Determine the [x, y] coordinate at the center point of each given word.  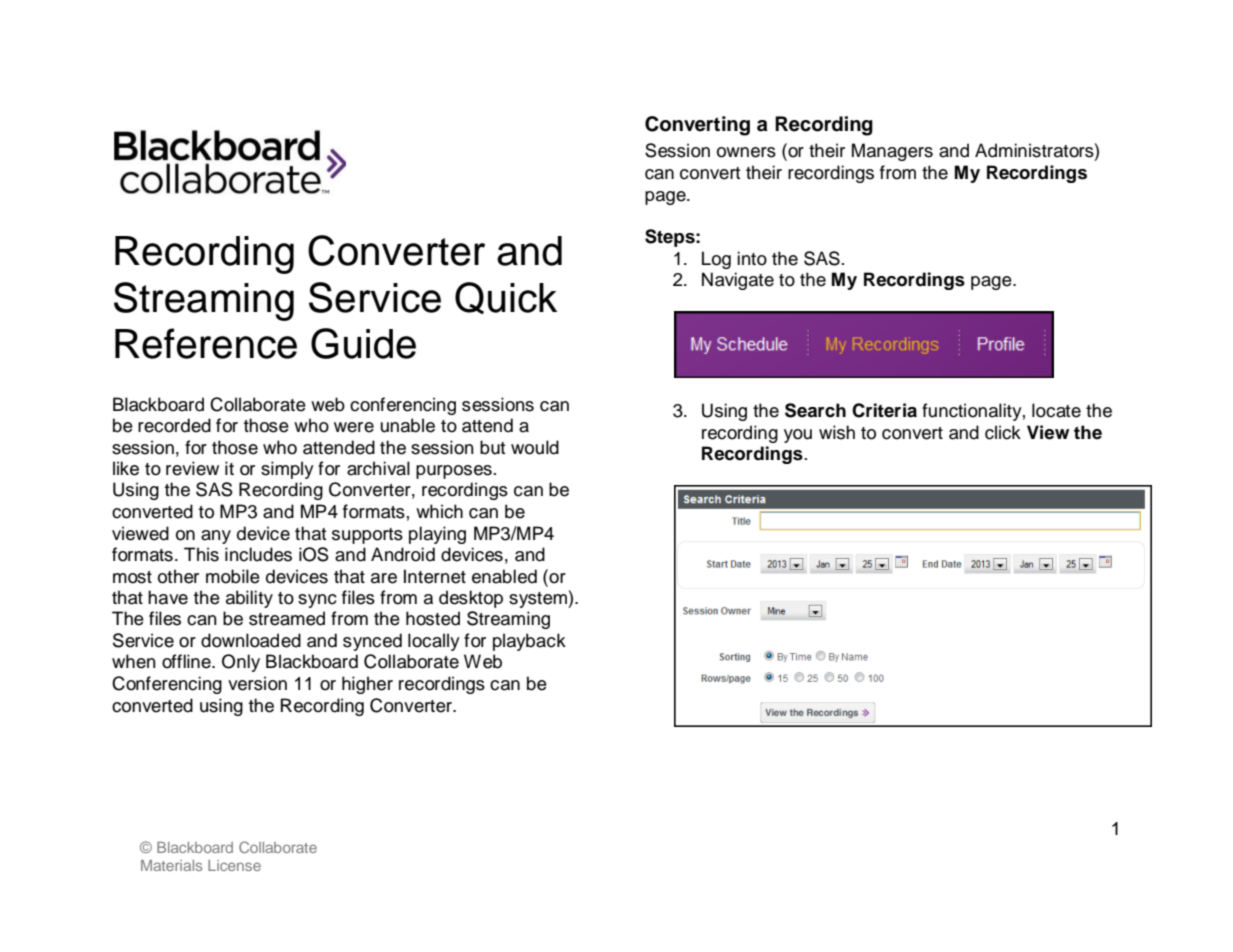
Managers [892, 152]
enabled [504, 576]
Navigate [738, 281]
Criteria [884, 410]
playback [529, 642]
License [234, 865]
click [1003, 432]
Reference [206, 343]
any [216, 537]
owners [746, 152]
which [439, 511]
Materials [171, 865]
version [257, 683]
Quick [506, 298]
